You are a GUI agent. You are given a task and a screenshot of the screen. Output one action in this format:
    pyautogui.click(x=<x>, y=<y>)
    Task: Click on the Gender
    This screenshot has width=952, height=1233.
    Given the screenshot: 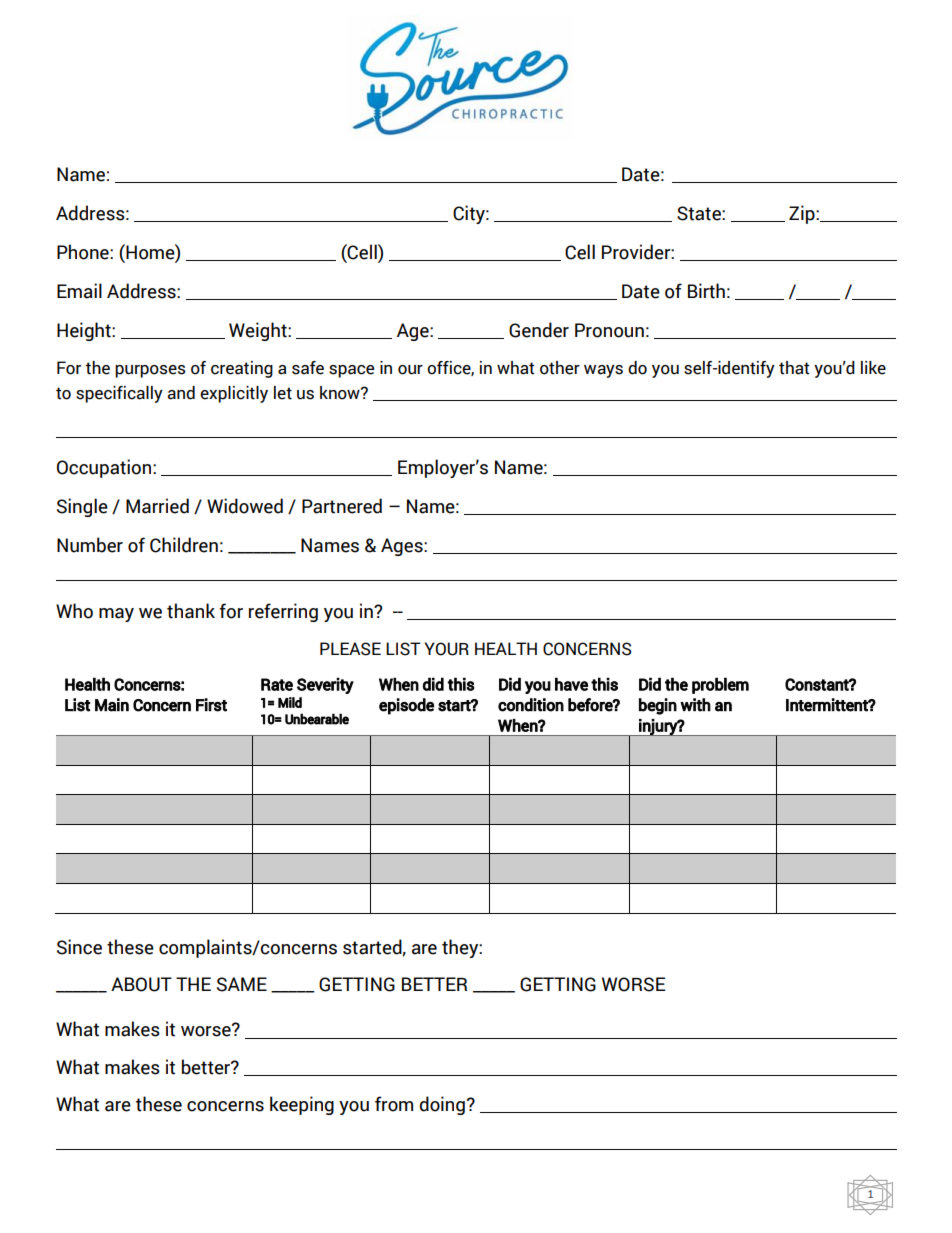 What is the action you would take?
    pyautogui.click(x=539, y=330)
